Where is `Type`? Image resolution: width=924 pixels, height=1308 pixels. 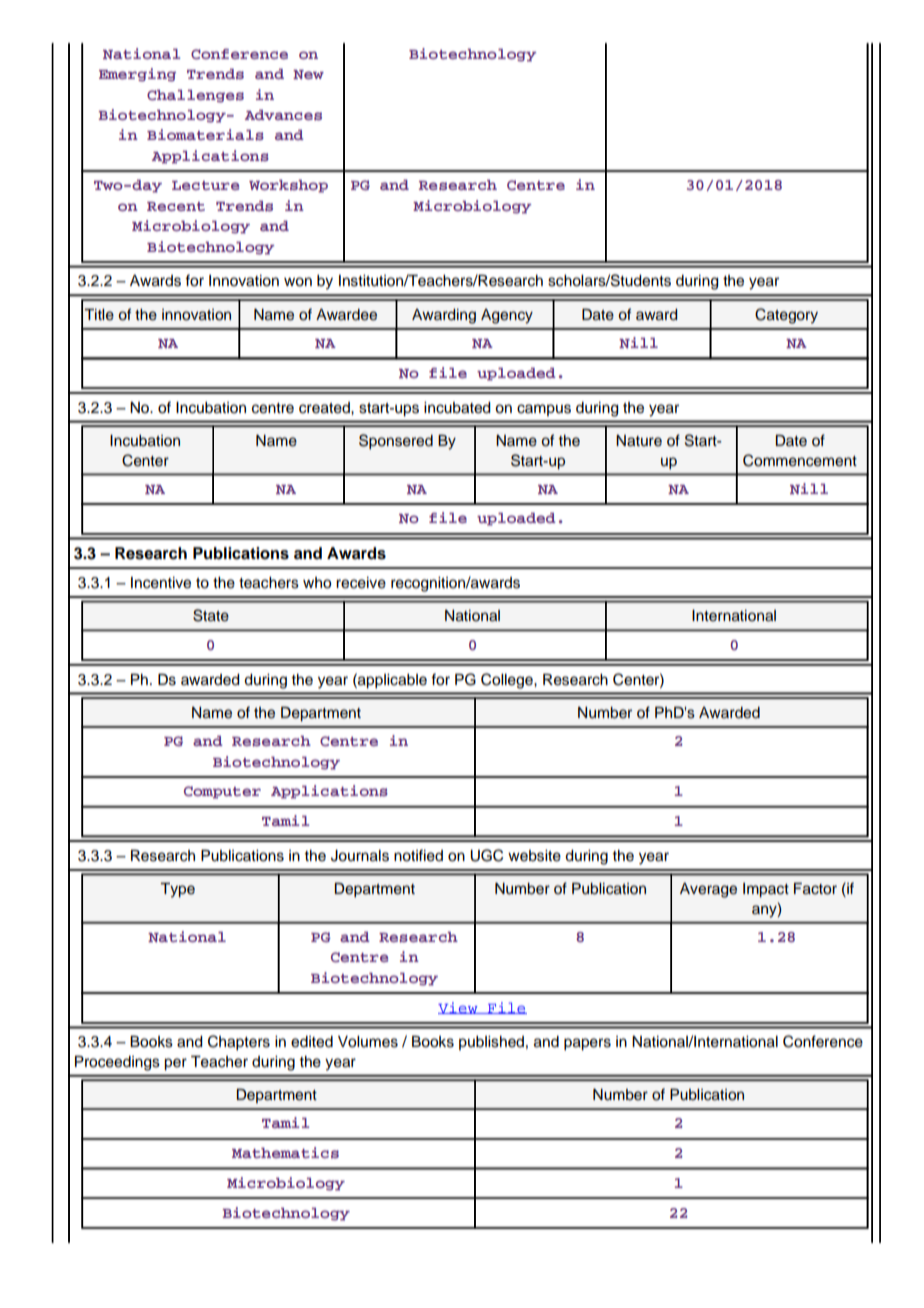
Type is located at coordinates (177, 890).
